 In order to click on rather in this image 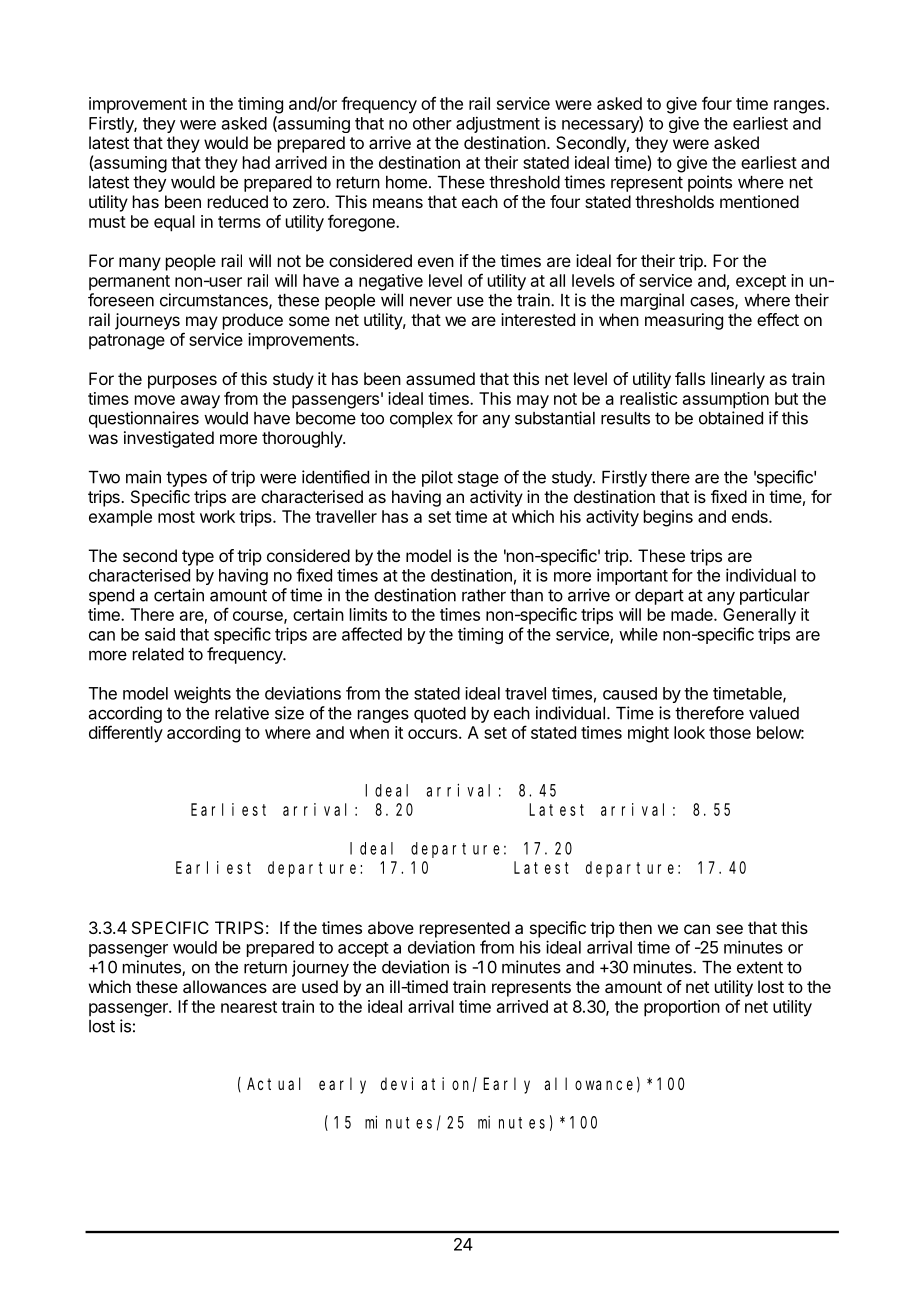, I will do `click(484, 595)`.
